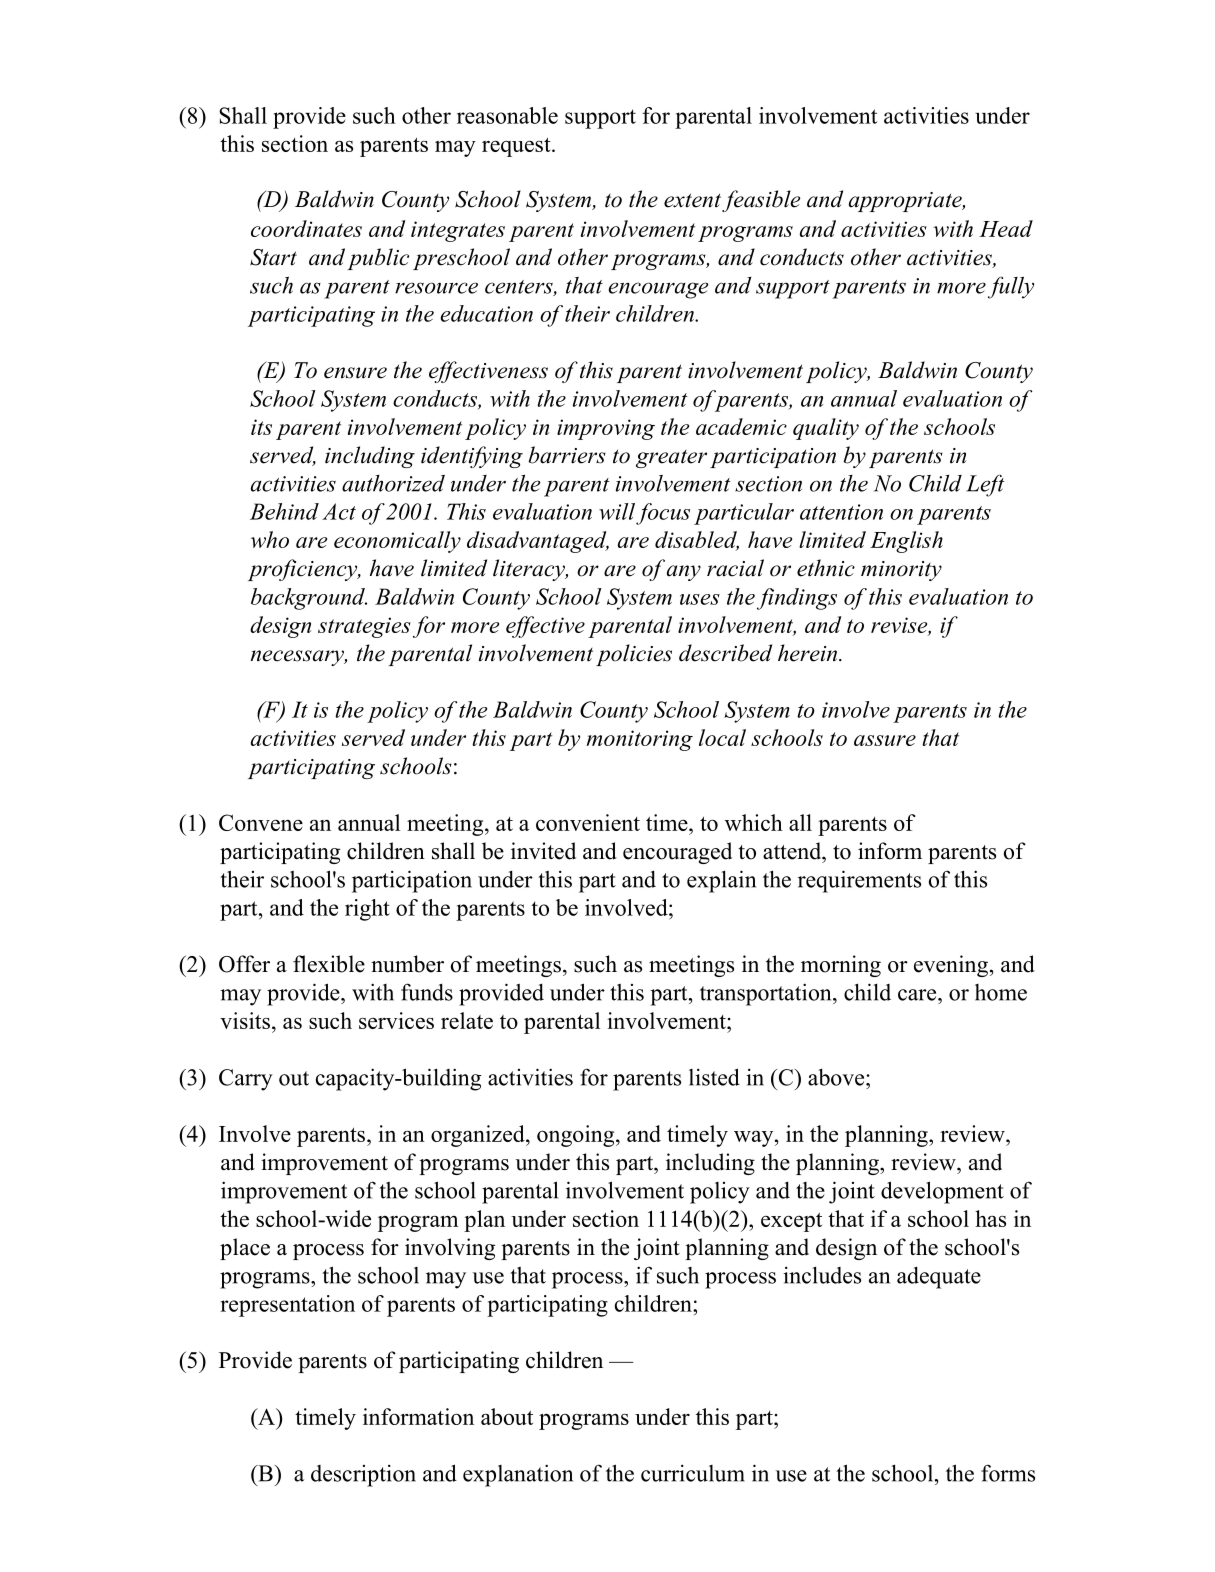  What do you see at coordinates (714, 1077) in the screenshot?
I see `listed` at bounding box center [714, 1077].
